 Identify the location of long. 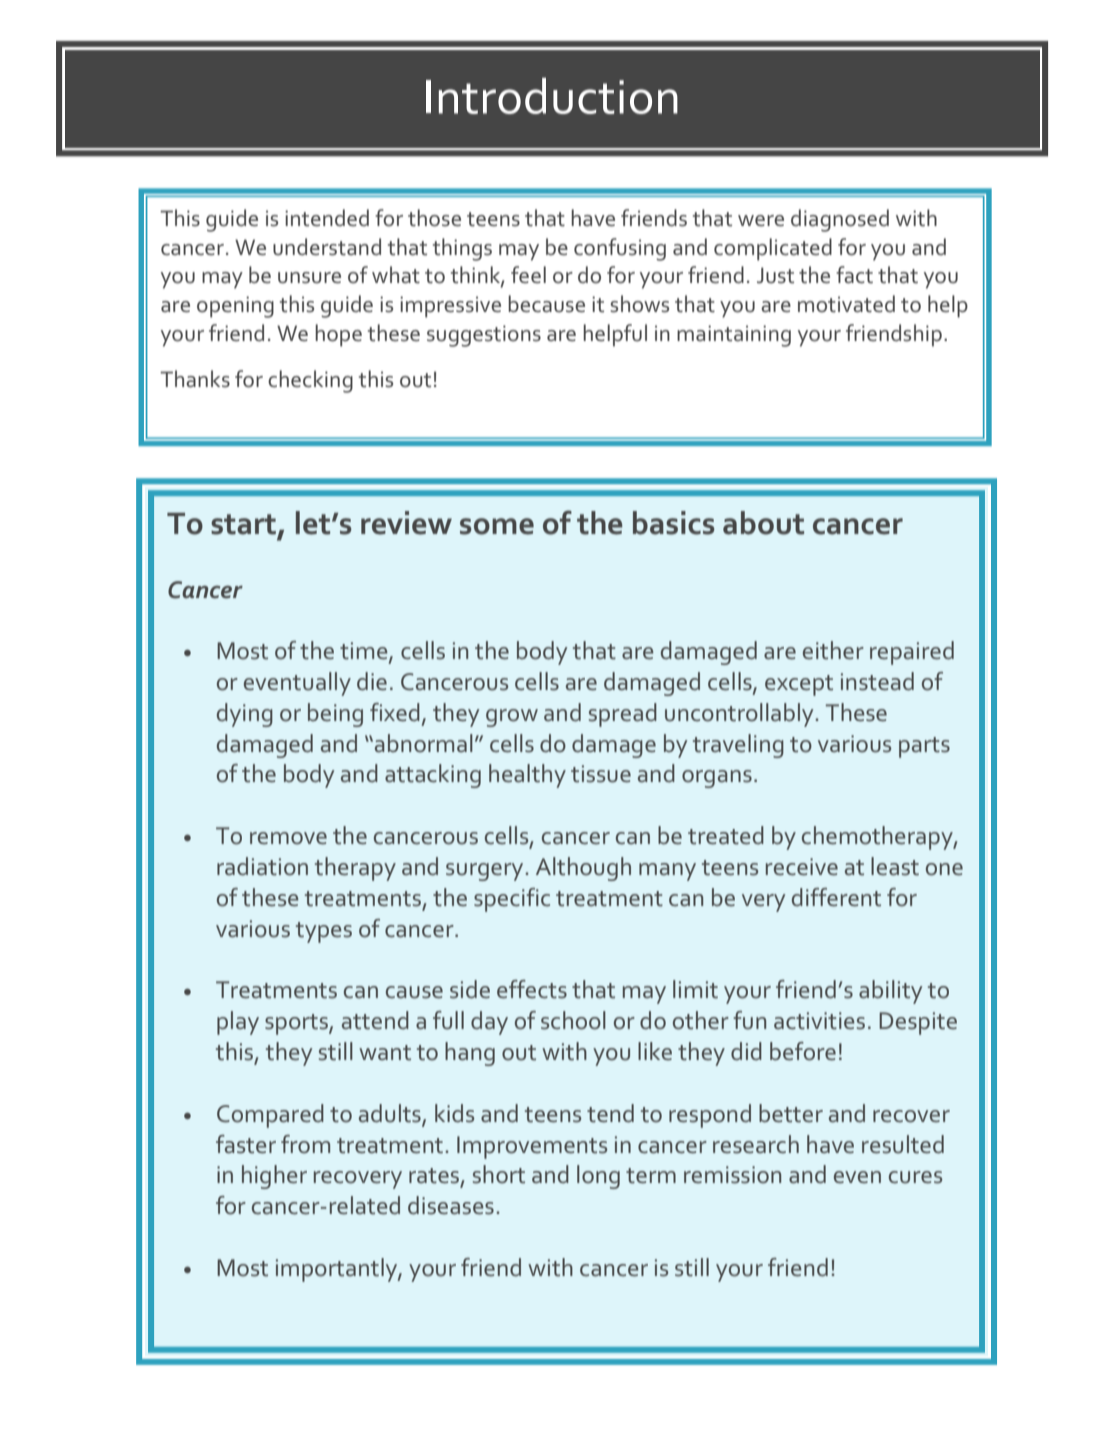
(598, 1177).
